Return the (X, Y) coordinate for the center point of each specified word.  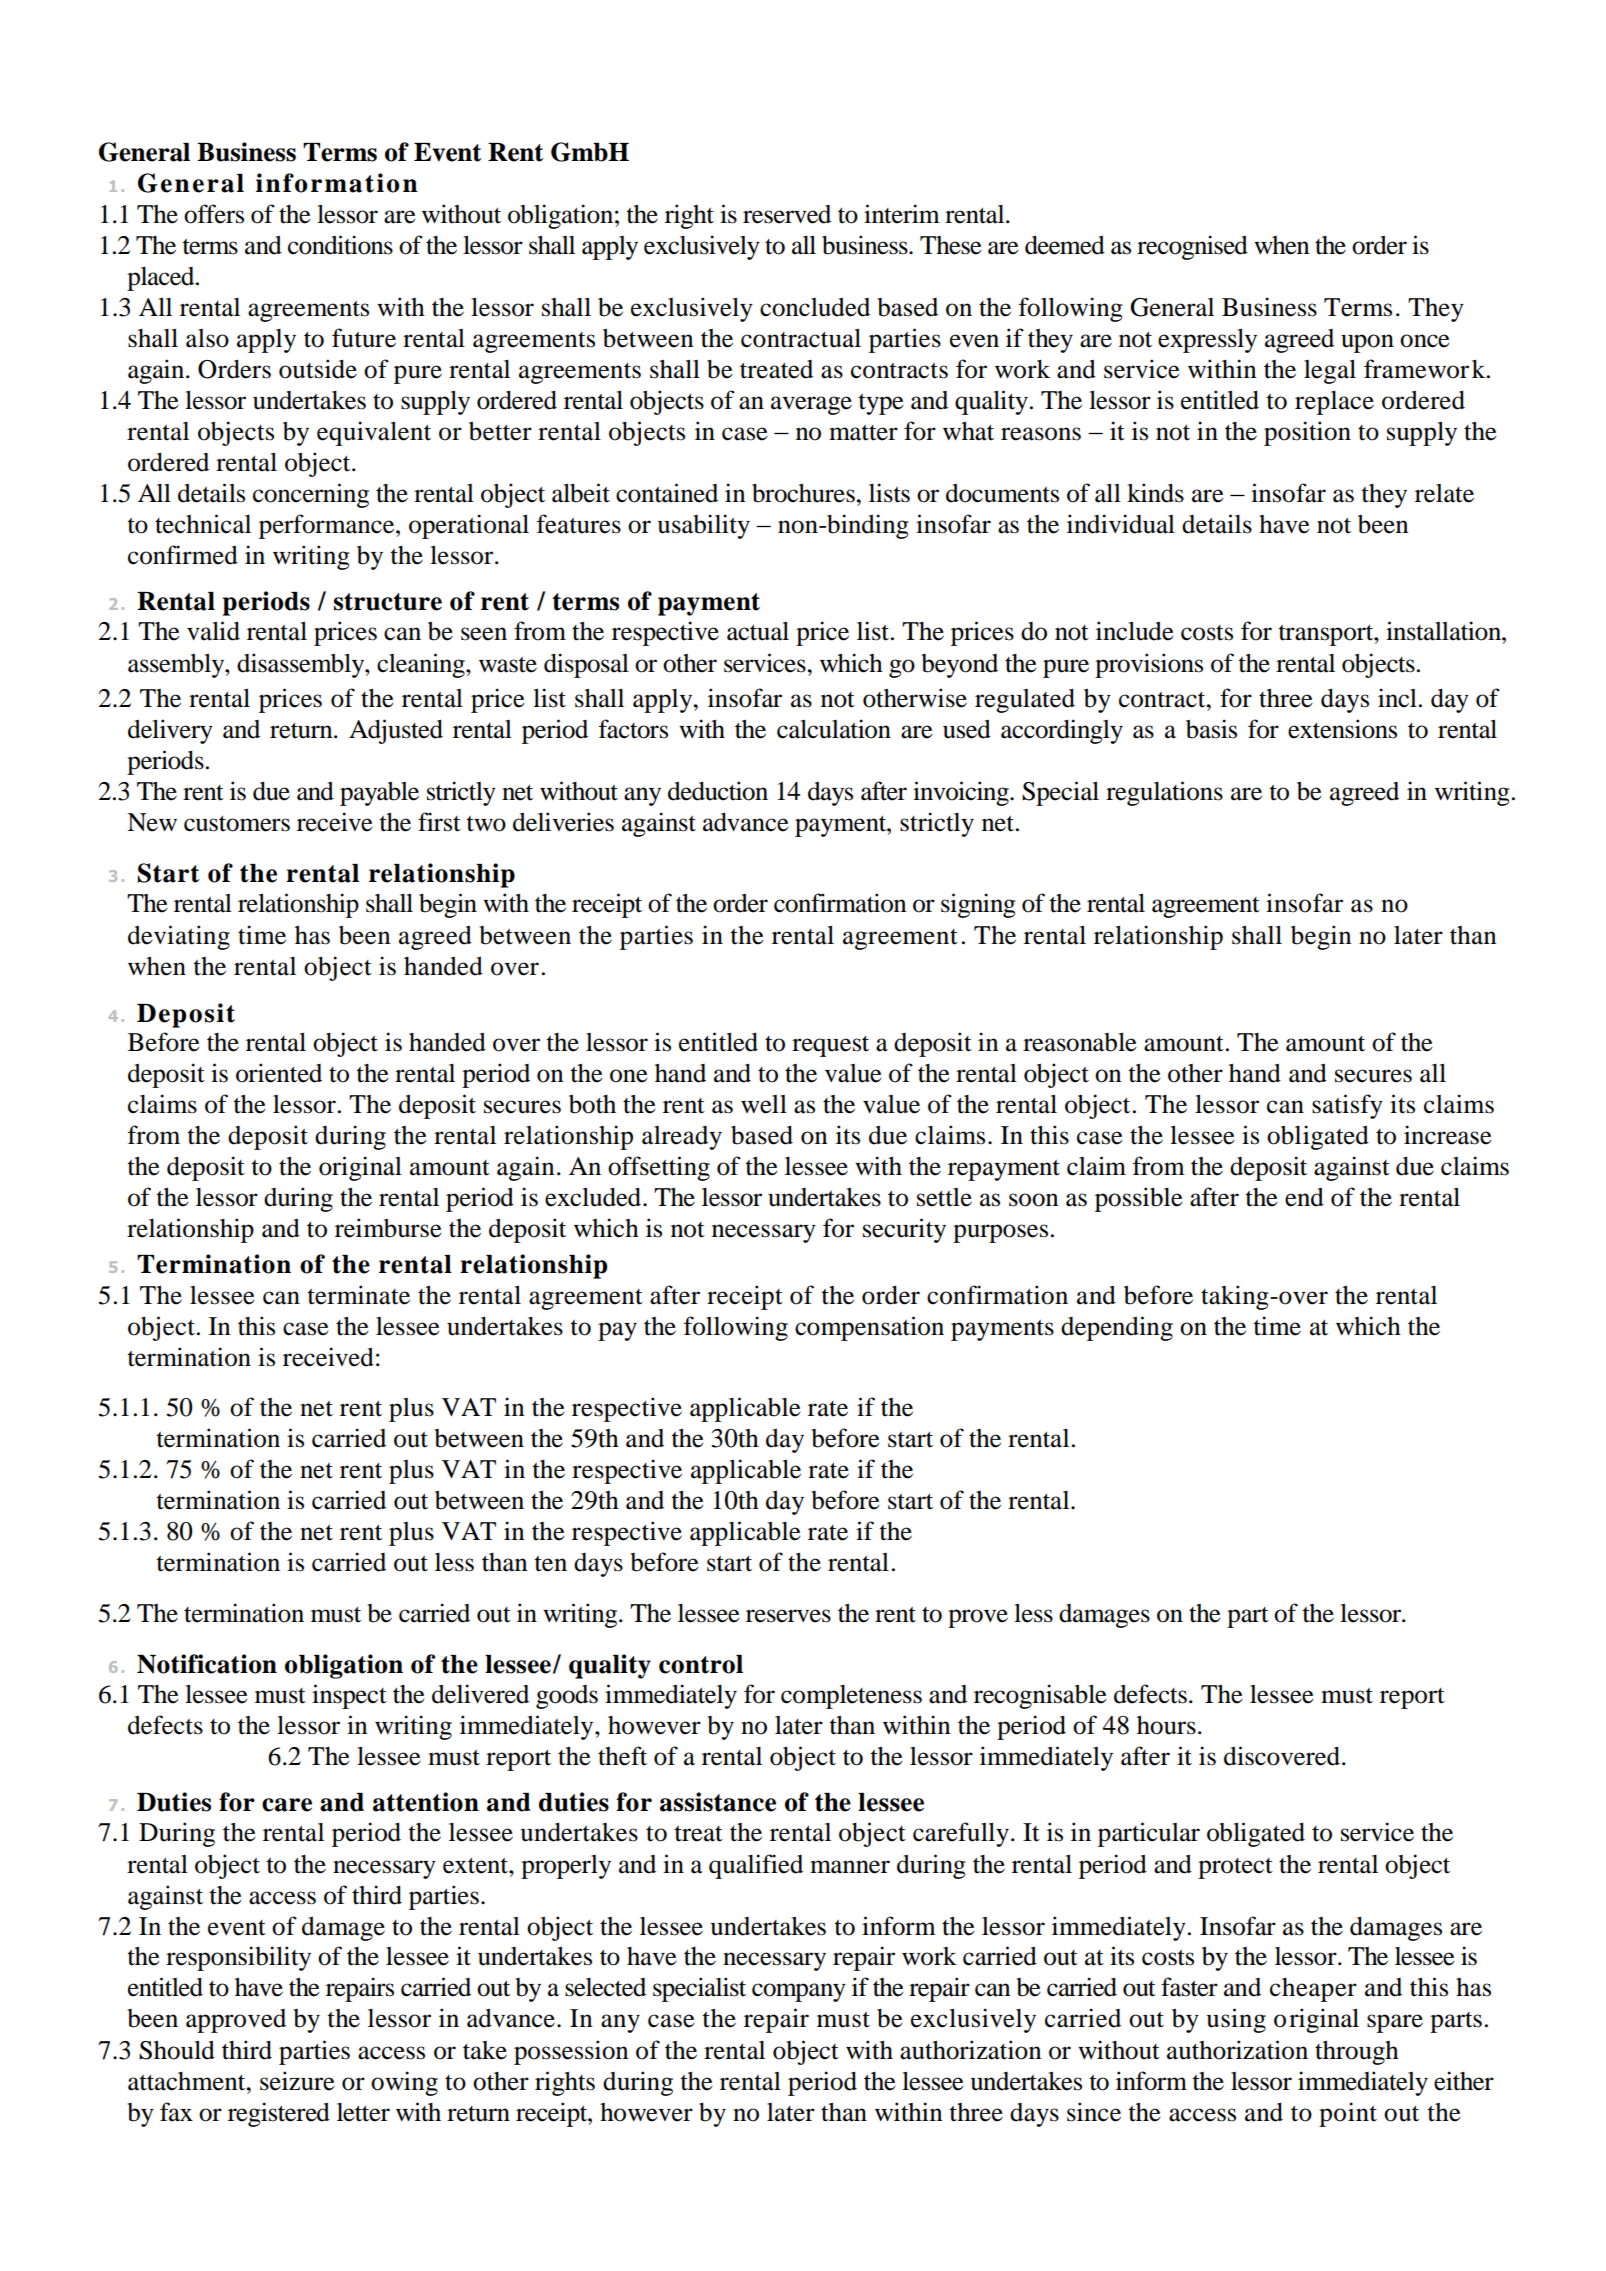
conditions (340, 245)
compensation (869, 1328)
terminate (359, 1295)
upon (1367, 343)
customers (237, 823)
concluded (815, 307)
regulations (1164, 793)
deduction (718, 791)
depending (1117, 1328)
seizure (297, 2081)
